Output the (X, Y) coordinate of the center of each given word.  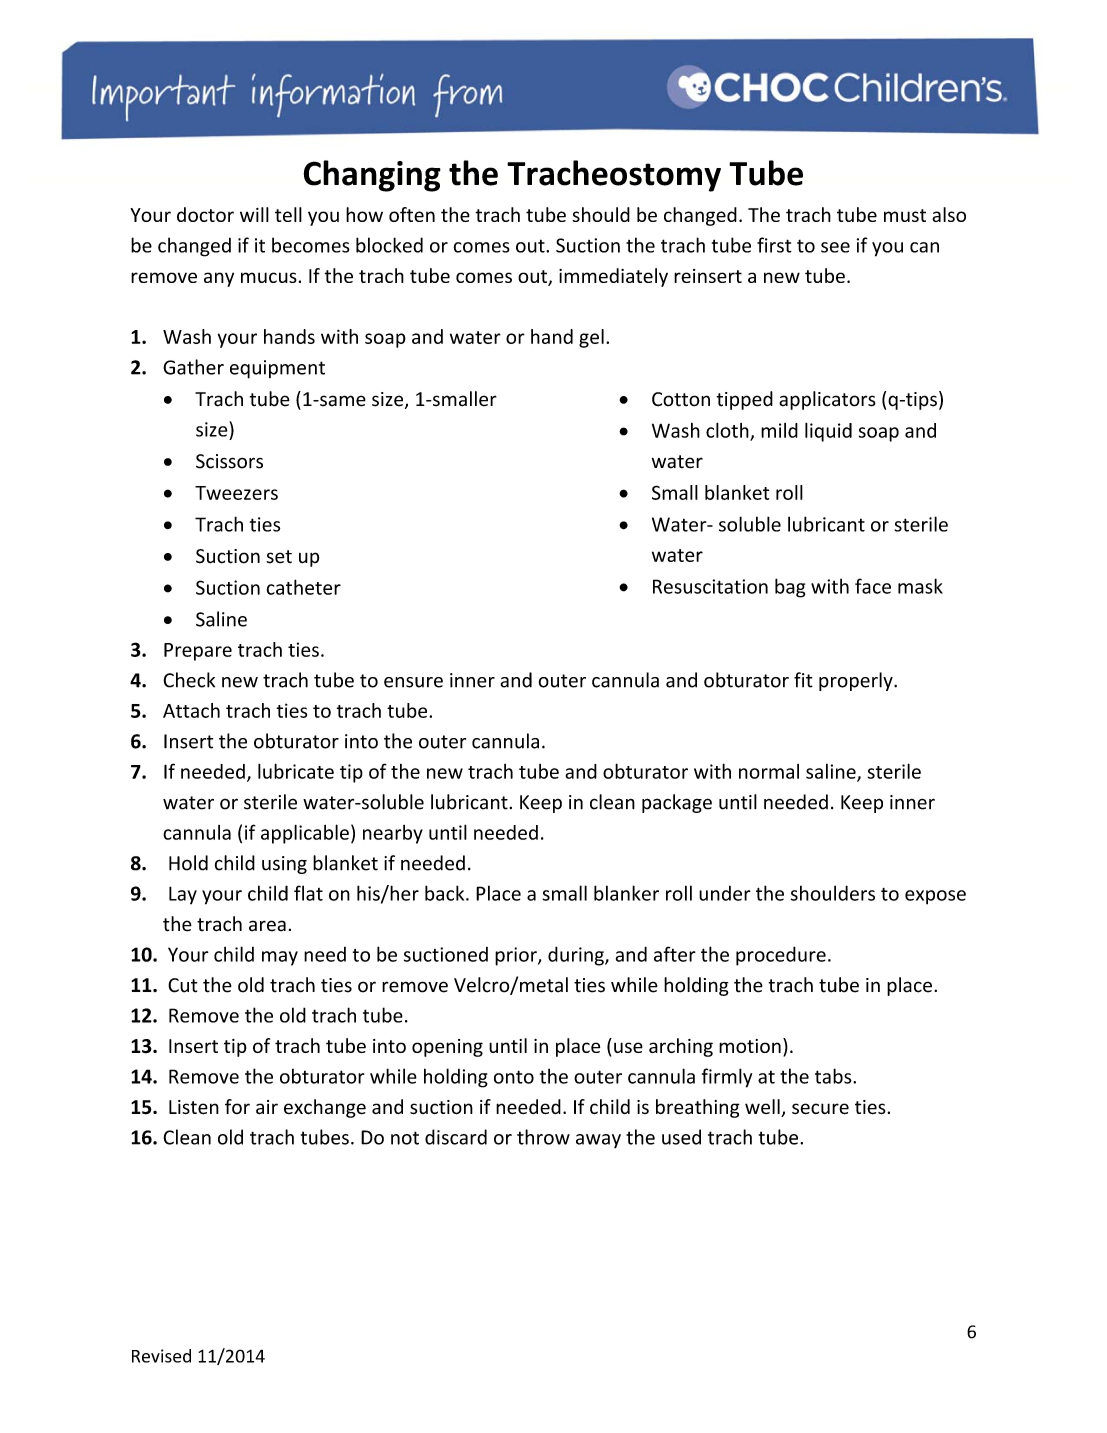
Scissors (229, 461)
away (598, 1141)
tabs (834, 1076)
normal (769, 771)
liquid (828, 432)
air (267, 1107)
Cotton (681, 399)
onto (514, 1077)
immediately (613, 277)
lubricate (296, 771)
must (905, 215)
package (677, 803)
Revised (161, 1356)
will (254, 214)
